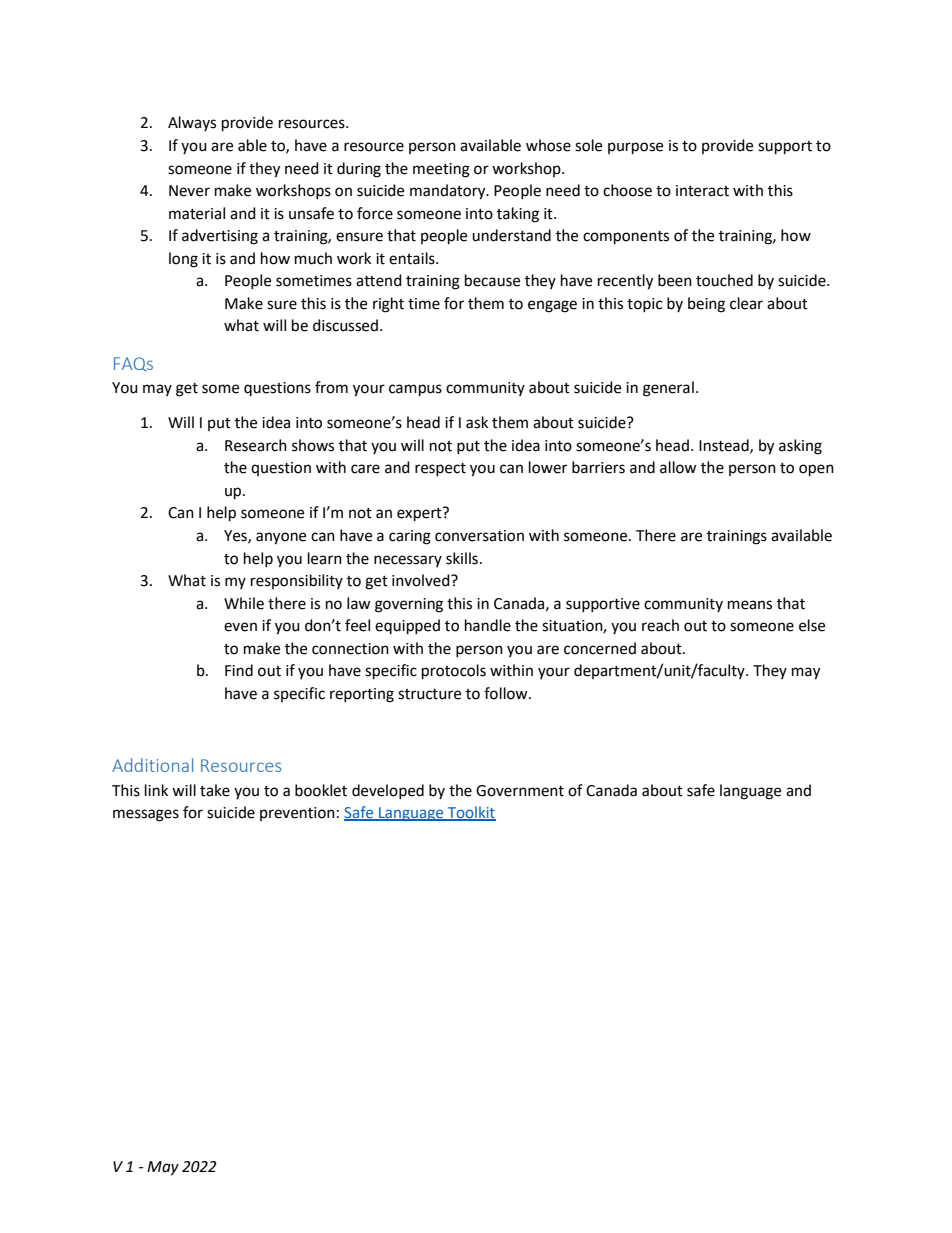  Describe the element at coordinates (454, 672) in the screenshot. I see `protocols` at that location.
